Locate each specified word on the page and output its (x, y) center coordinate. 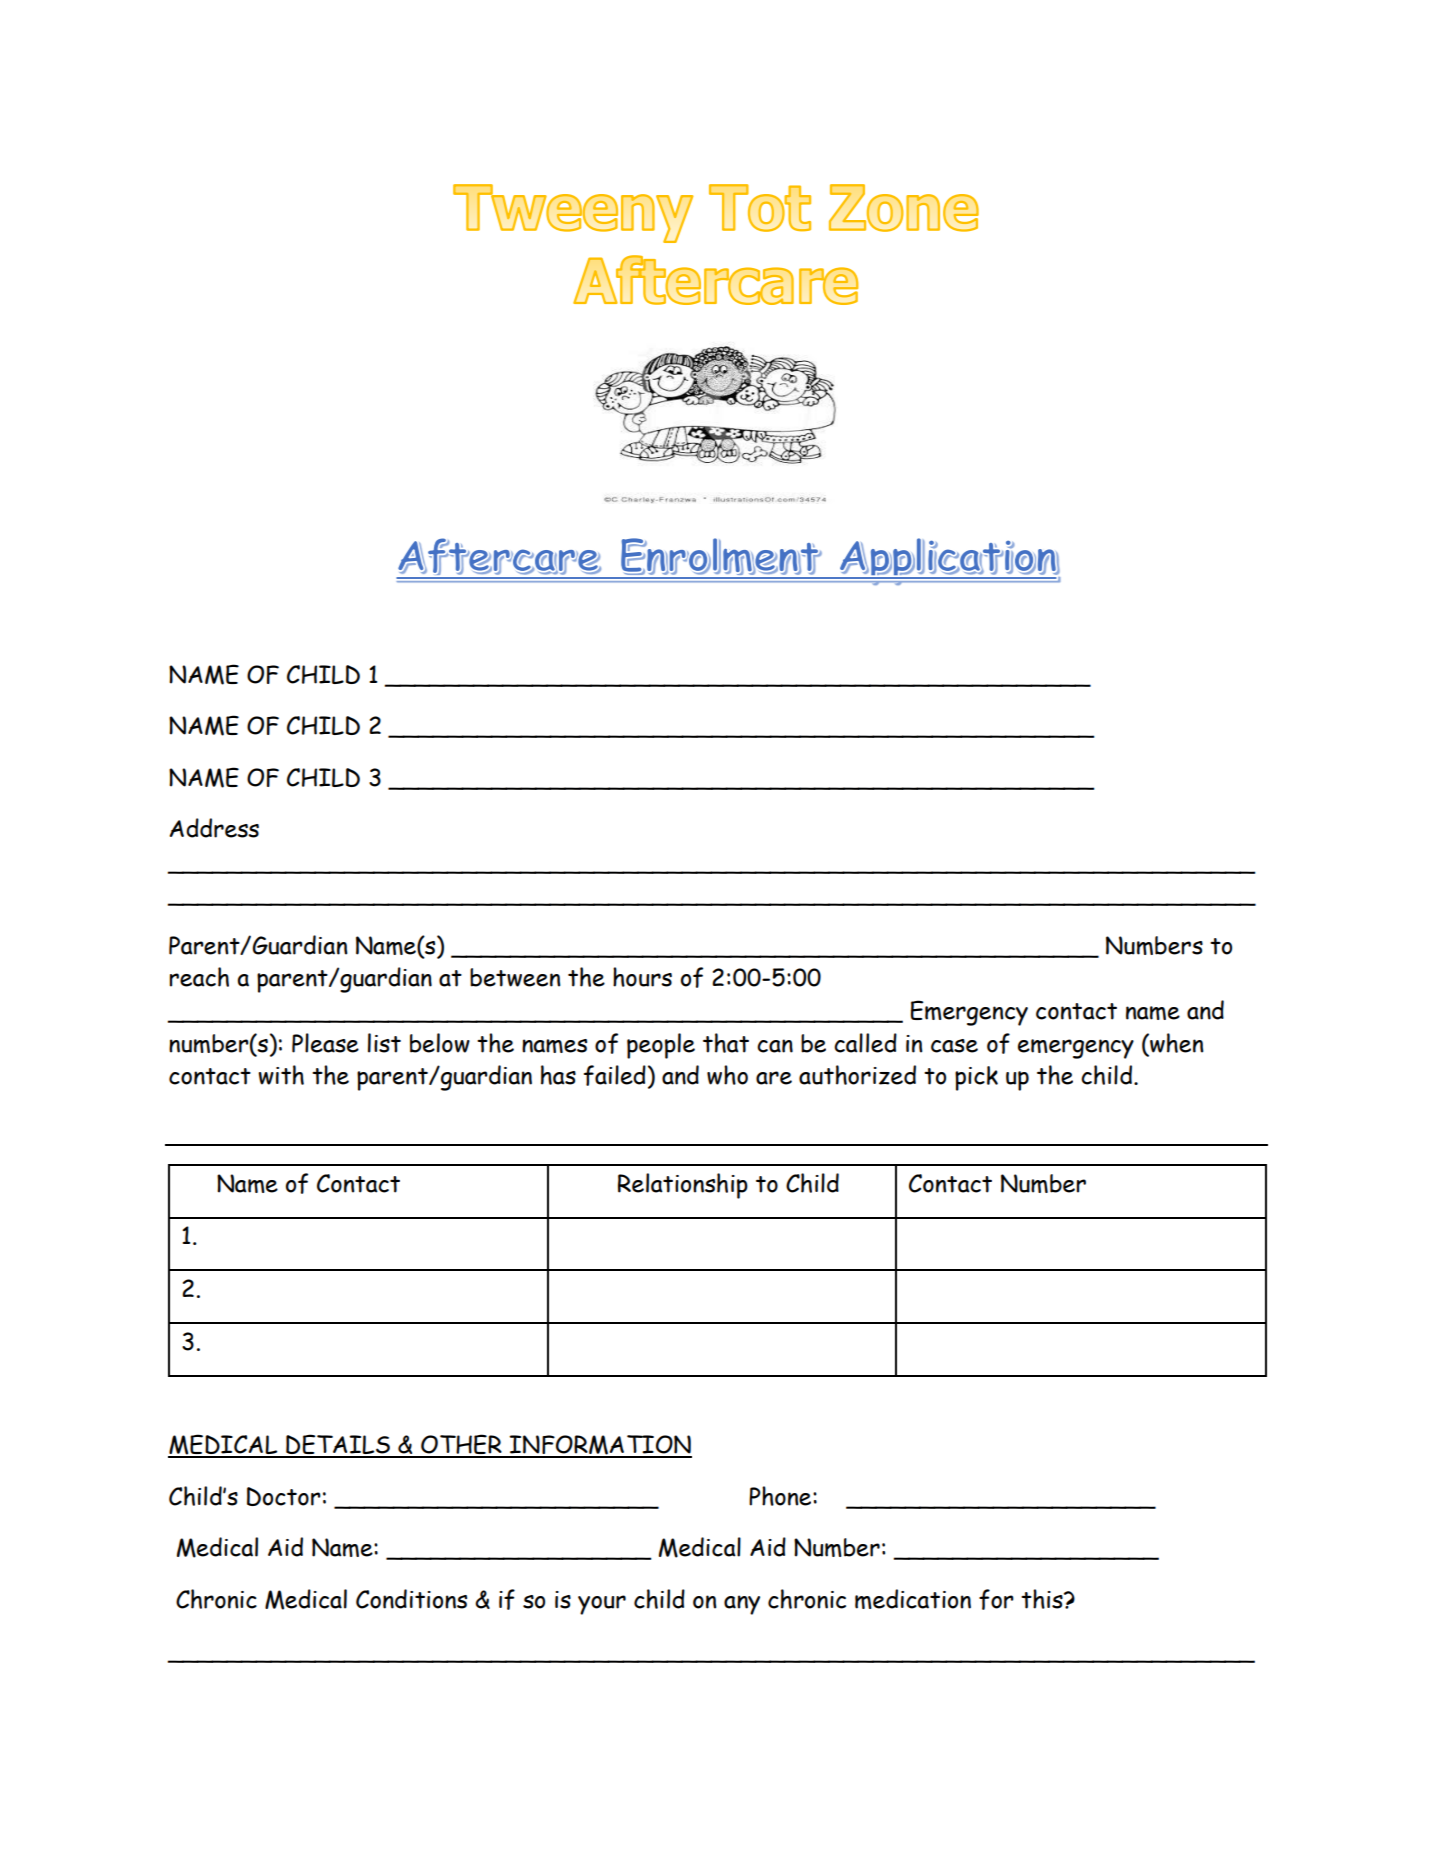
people (661, 1046)
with (281, 1075)
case (954, 1046)
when (1175, 1043)
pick (976, 1078)
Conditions (411, 1599)
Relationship (683, 1186)
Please (325, 1043)
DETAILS (338, 1445)
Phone (781, 1496)
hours (642, 977)
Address (214, 828)
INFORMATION (600, 1446)
